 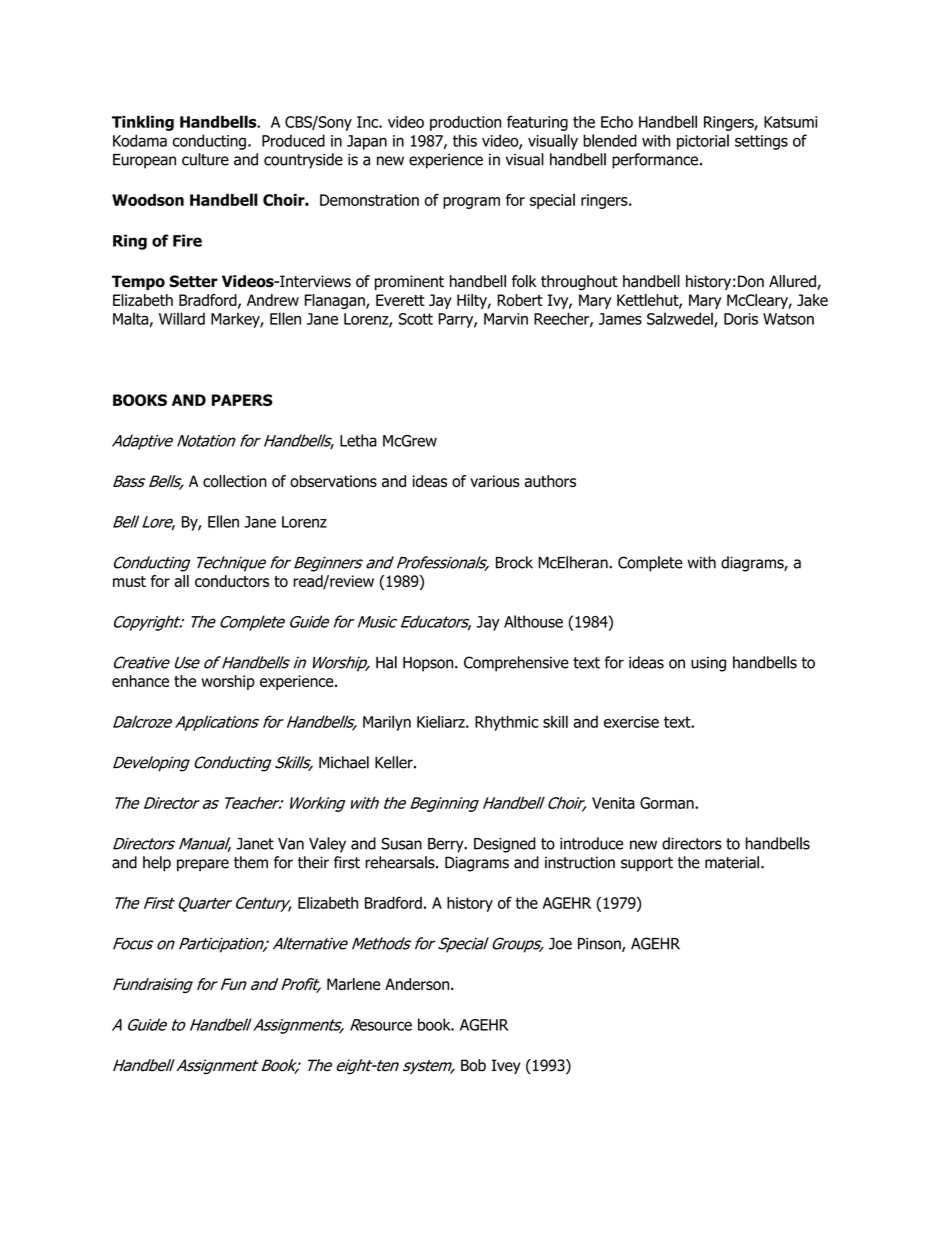 What do you see at coordinates (506, 723) in the image?
I see `Rhythmic` at bounding box center [506, 723].
